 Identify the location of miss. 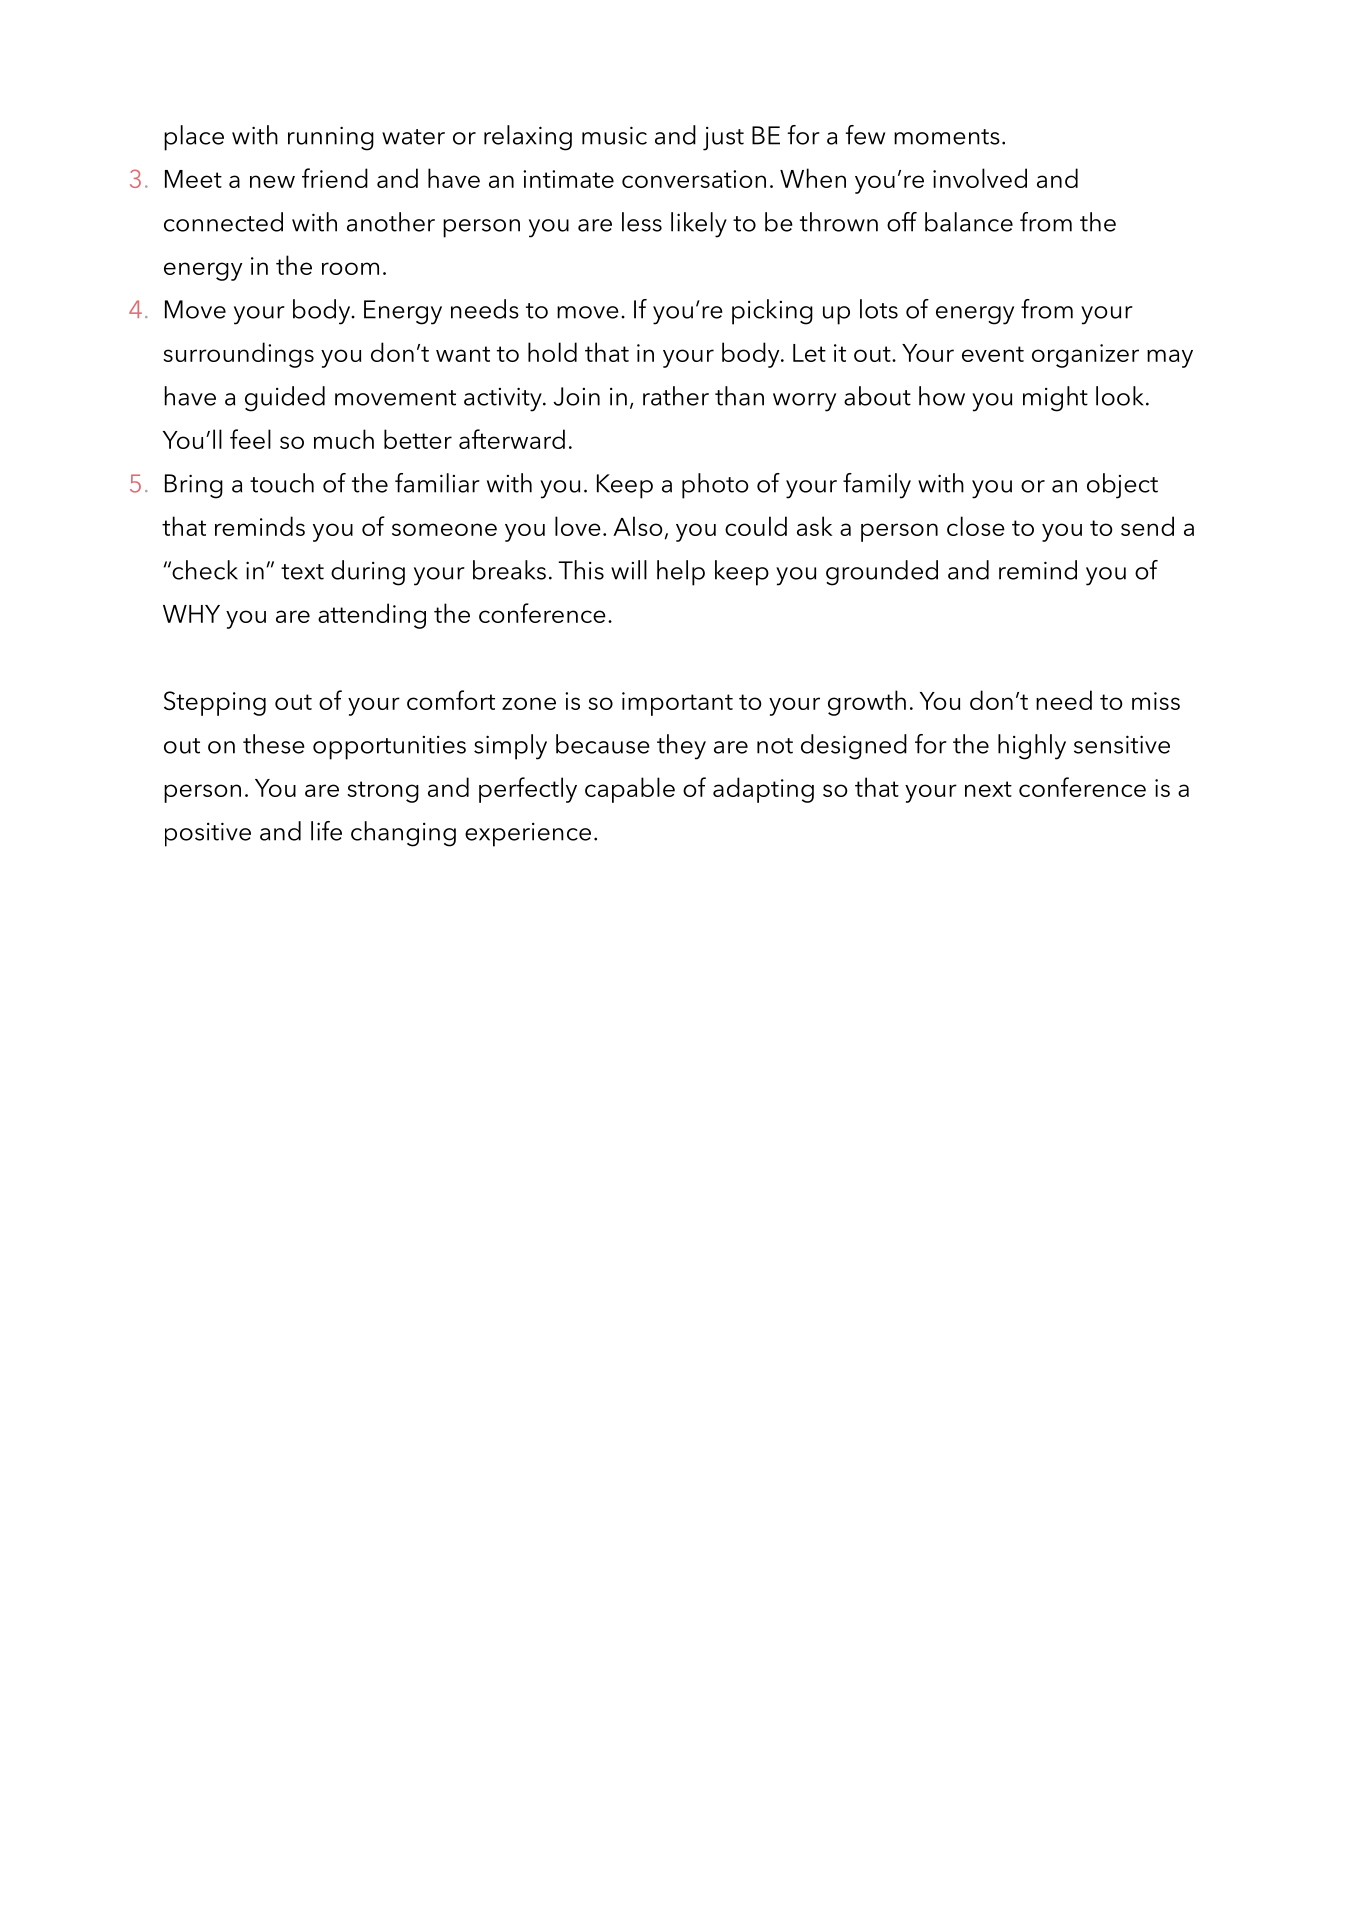
(1156, 701).
